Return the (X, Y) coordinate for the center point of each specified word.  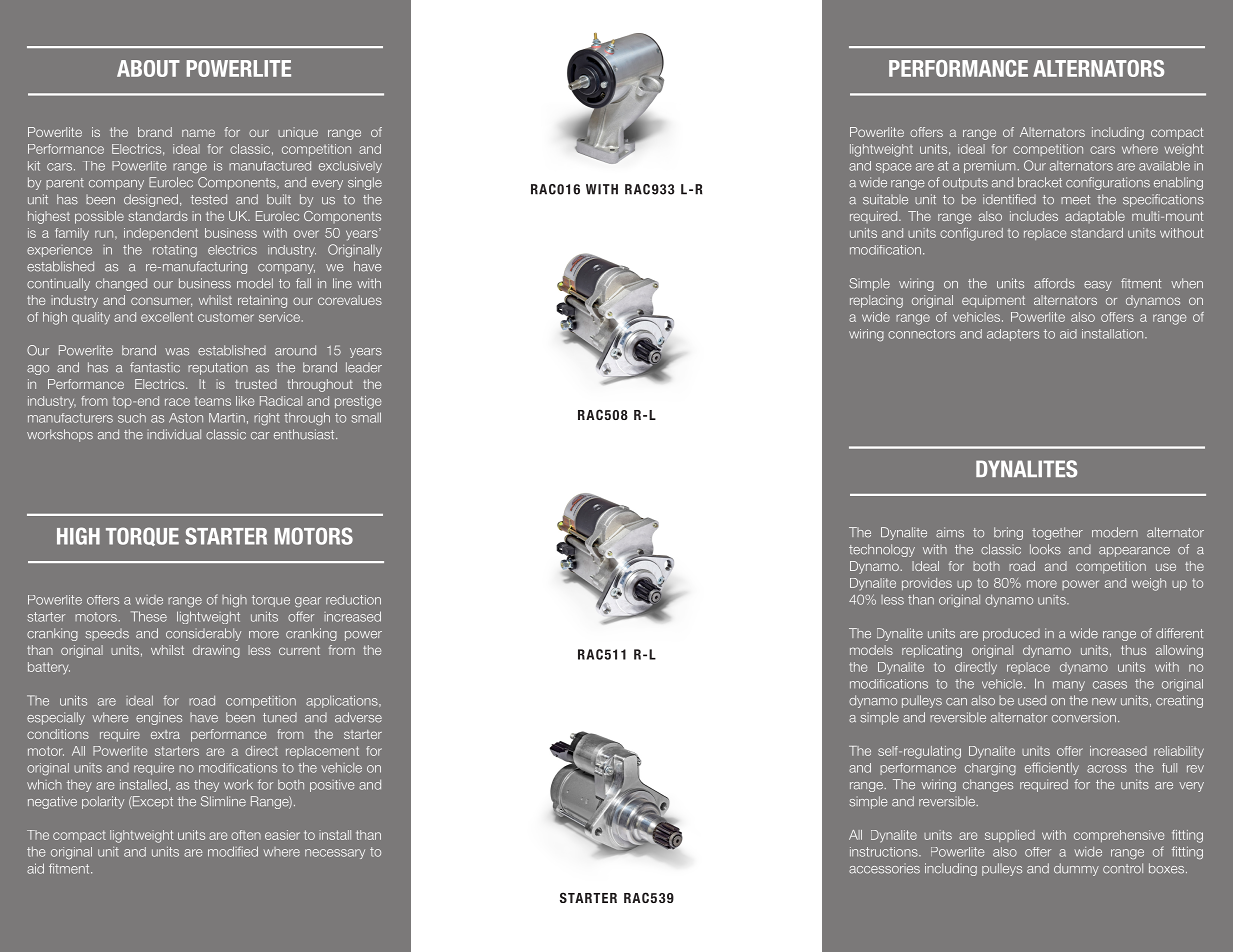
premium (991, 166)
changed (121, 284)
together (1057, 533)
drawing (216, 651)
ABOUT (148, 68)
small (366, 417)
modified (233, 851)
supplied (1010, 836)
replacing (876, 301)
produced (1011, 635)
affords (1054, 283)
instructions (885, 852)
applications (343, 701)
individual (174, 434)
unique (298, 133)
